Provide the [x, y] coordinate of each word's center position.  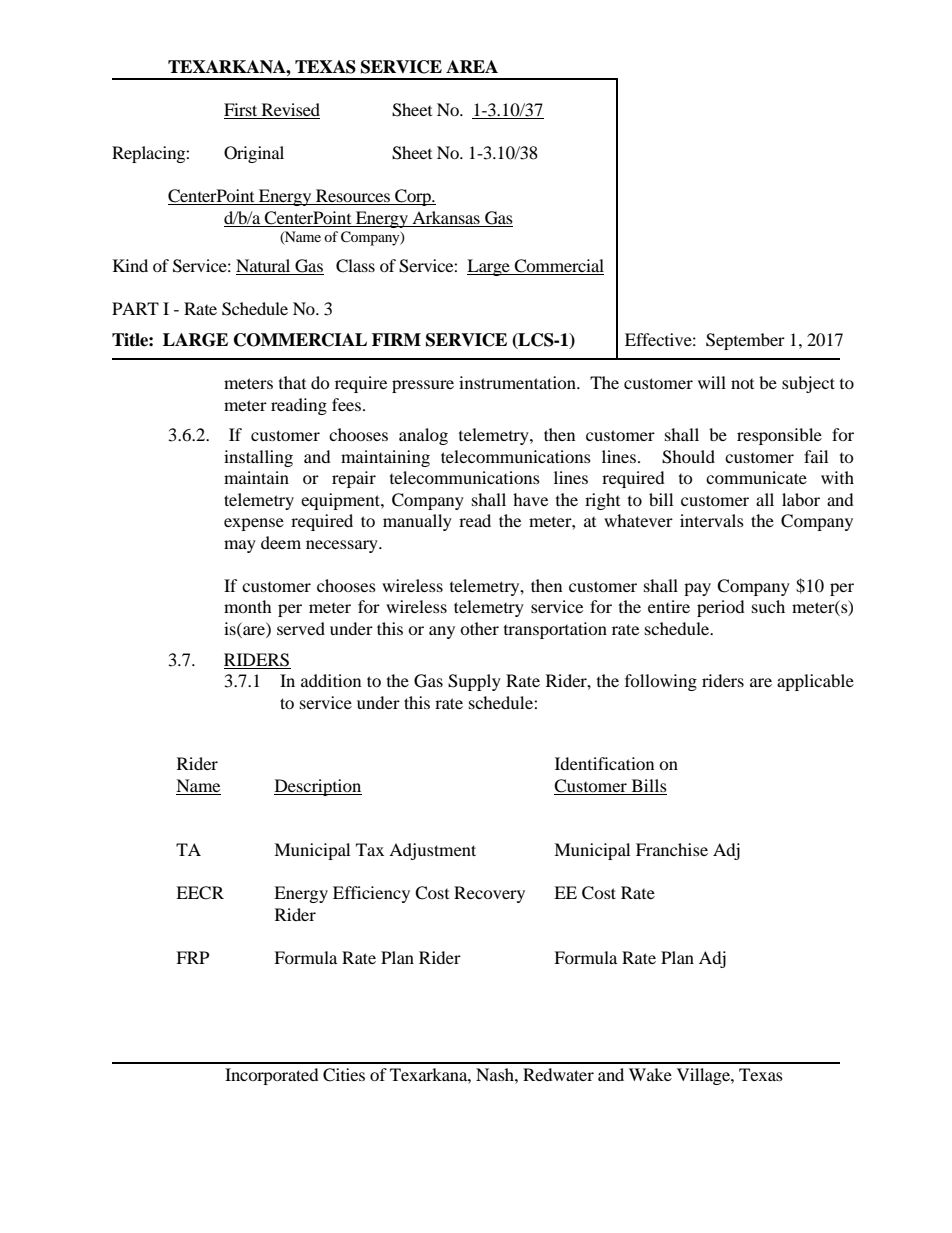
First [242, 111]
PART [135, 308]
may [240, 546]
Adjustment [432, 851]
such [768, 606]
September [745, 341]
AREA [472, 66]
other [479, 628]
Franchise [672, 849]
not [742, 384]
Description [318, 787]
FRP [192, 957]
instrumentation [518, 382]
